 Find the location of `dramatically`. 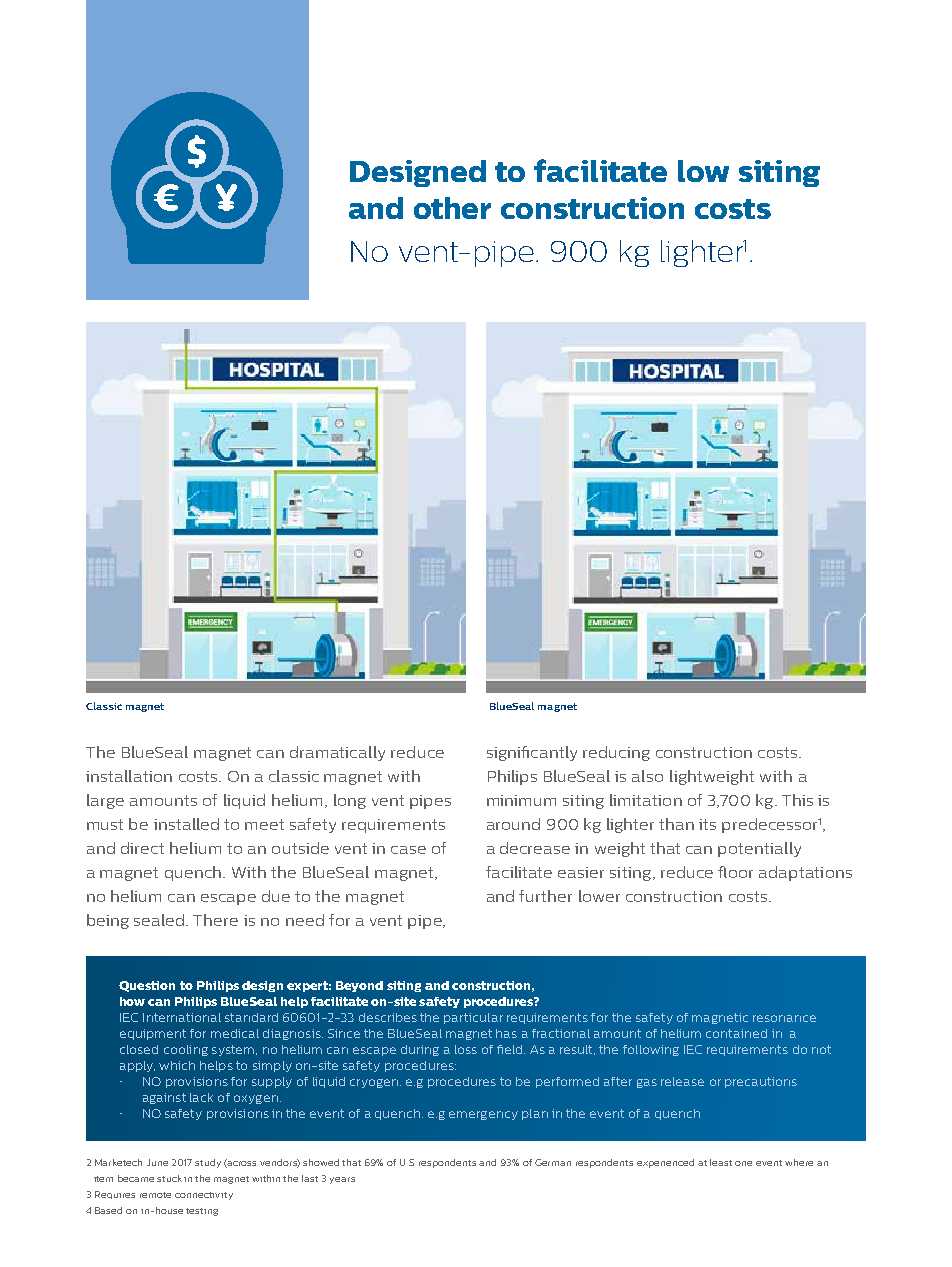

dramatically is located at coordinates (337, 753).
